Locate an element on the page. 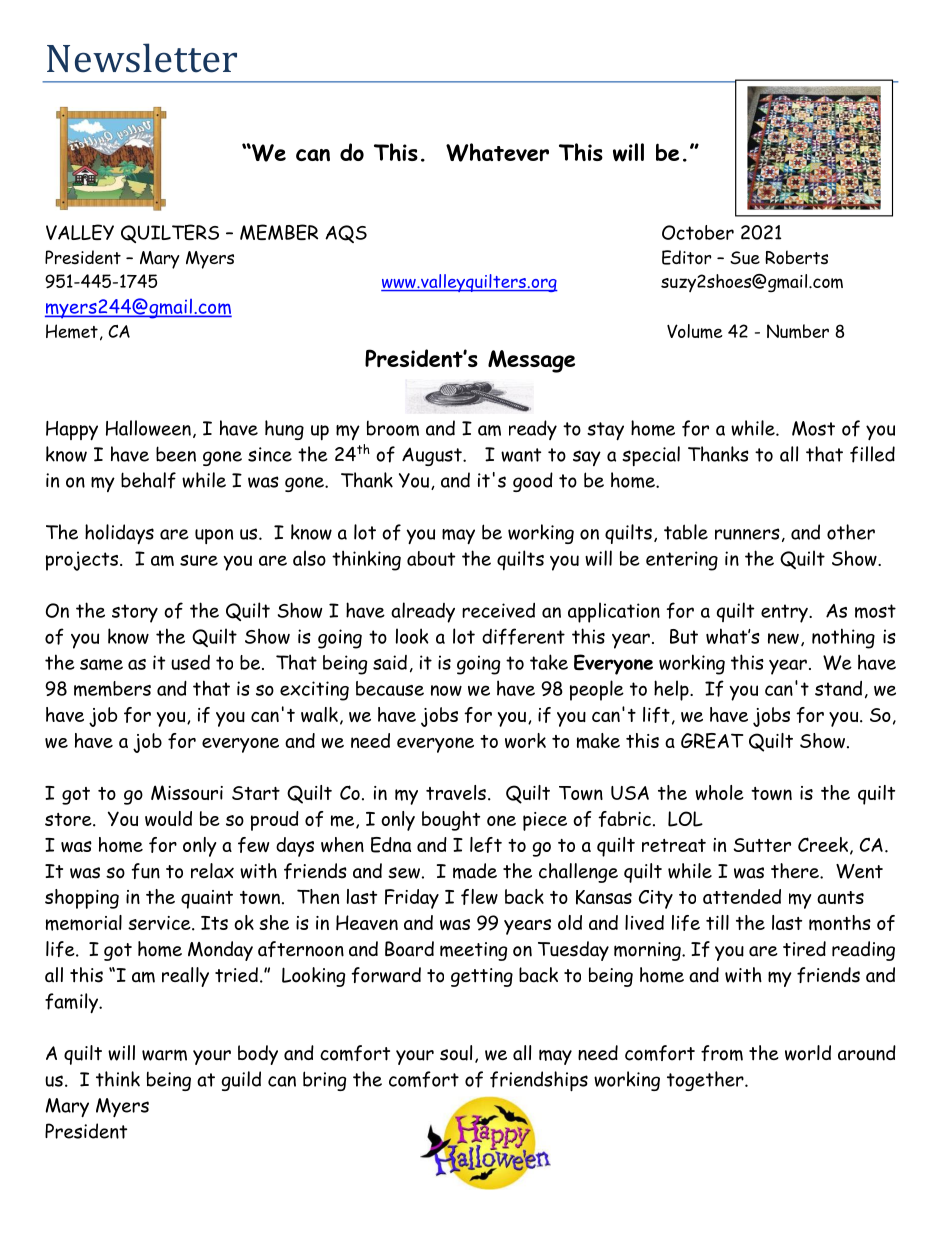 The image size is (952, 1233). Newsletter is located at coordinates (142, 58).
